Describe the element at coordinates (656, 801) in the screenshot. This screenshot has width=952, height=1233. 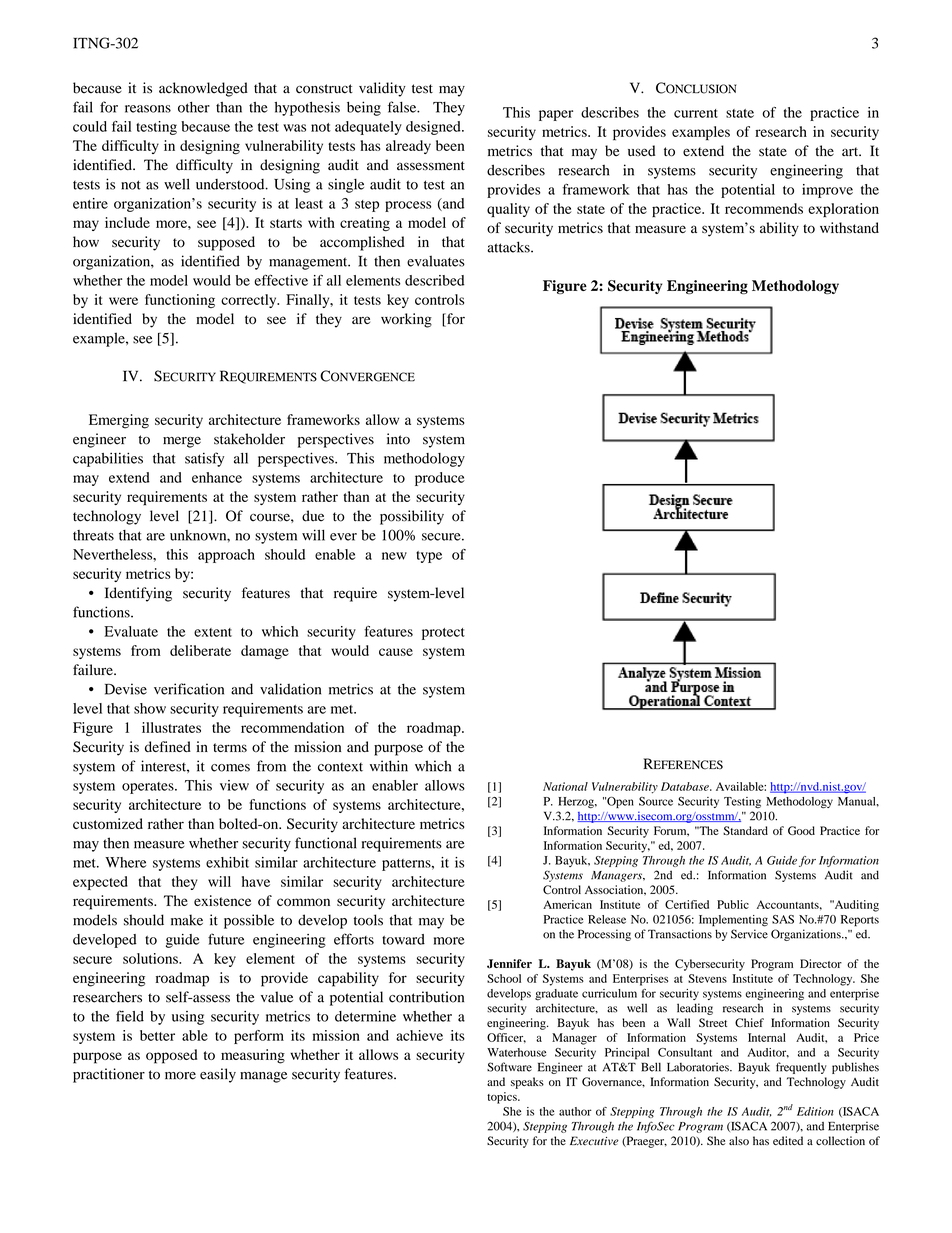
I see `Source` at that location.
